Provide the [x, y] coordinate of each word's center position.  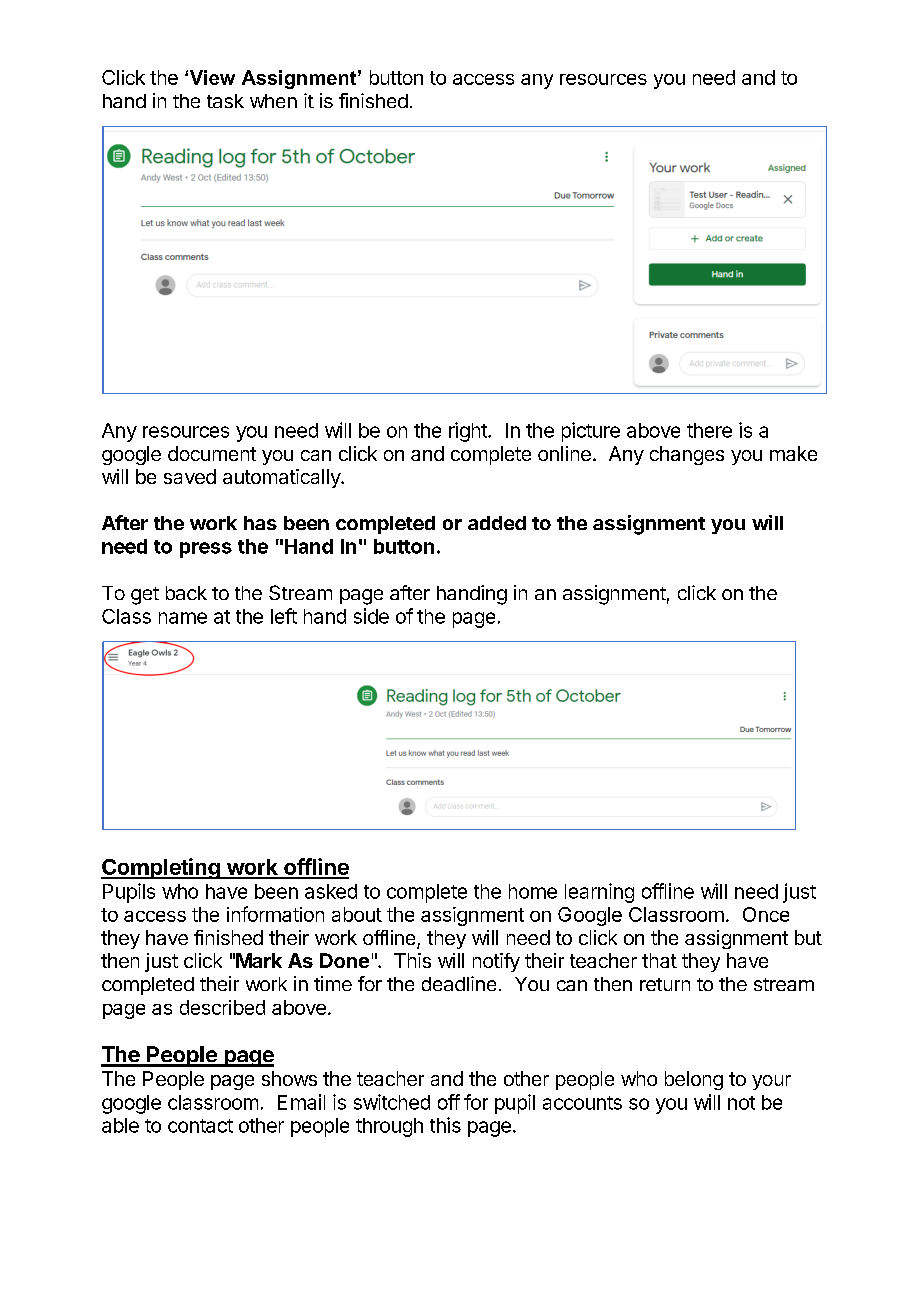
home [533, 891]
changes [687, 455]
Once [766, 914]
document [212, 453]
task [225, 101]
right [469, 432]
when [273, 101]
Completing [161, 868]
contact [200, 1126]
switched [392, 1102]
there [709, 430]
